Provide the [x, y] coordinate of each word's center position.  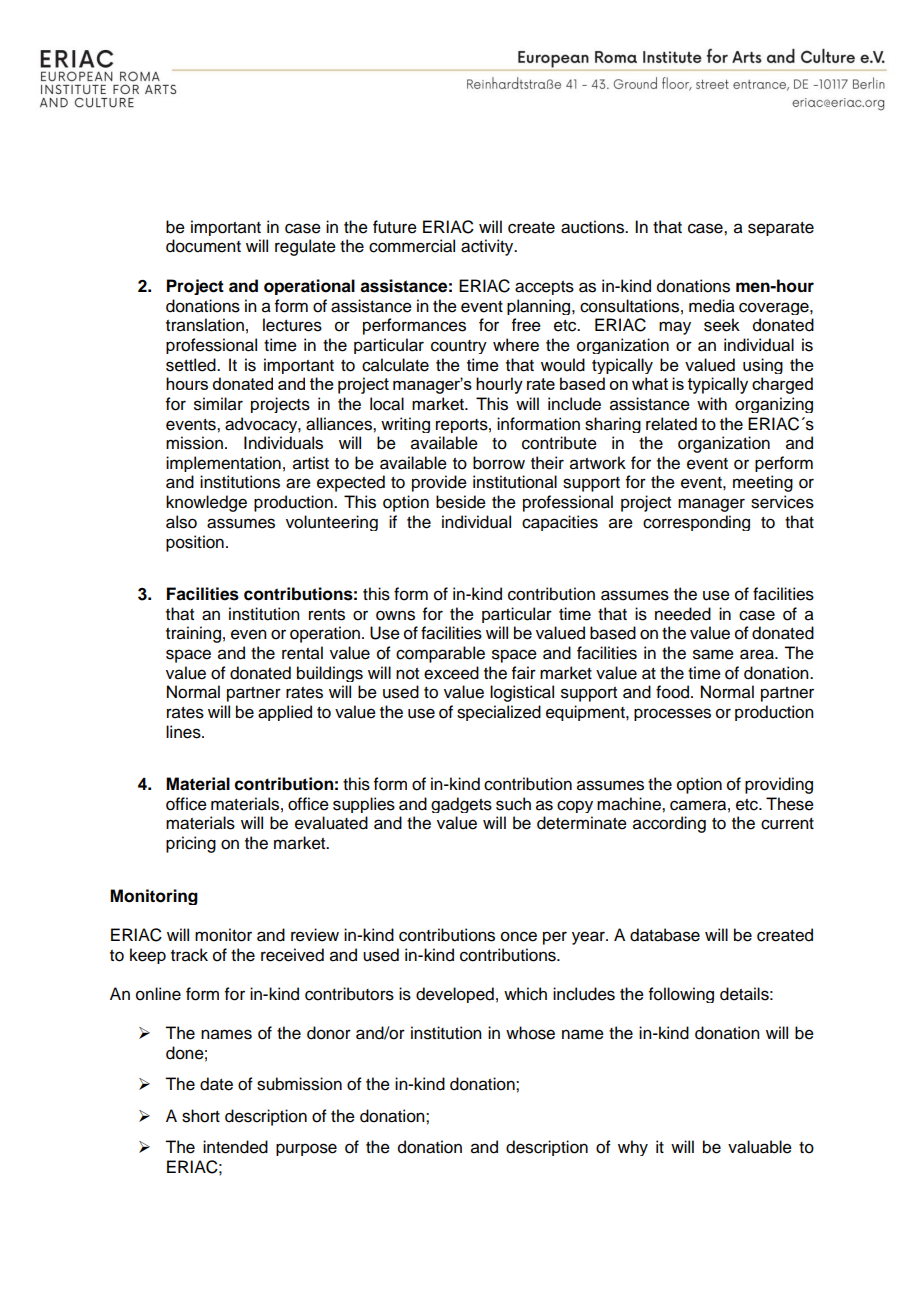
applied [285, 713]
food [674, 692]
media [712, 306]
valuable [760, 1147]
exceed [451, 673]
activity [488, 247]
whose [530, 1033]
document [203, 246]
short [201, 1116]
